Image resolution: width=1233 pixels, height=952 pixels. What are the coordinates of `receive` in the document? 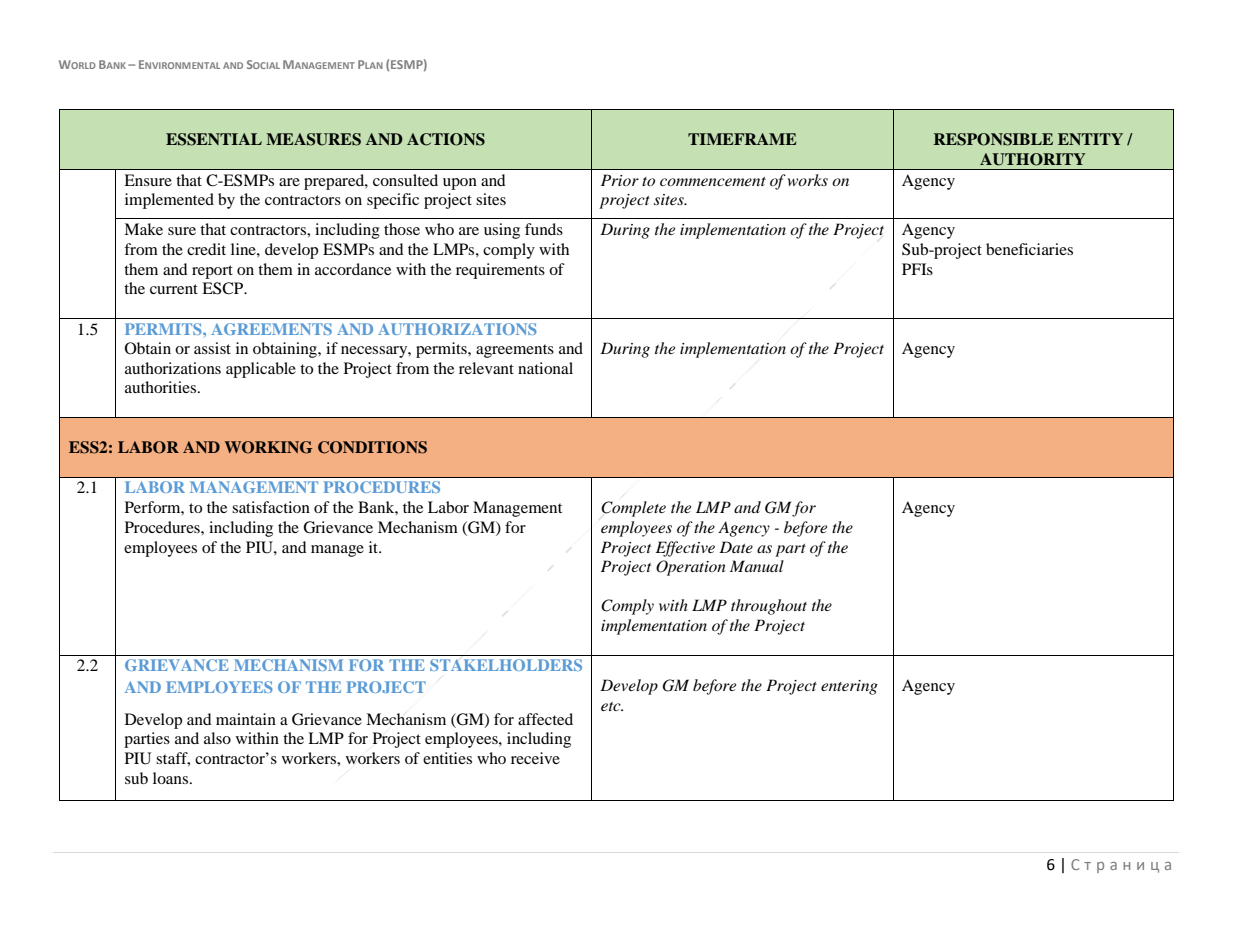 It's located at (535, 758).
